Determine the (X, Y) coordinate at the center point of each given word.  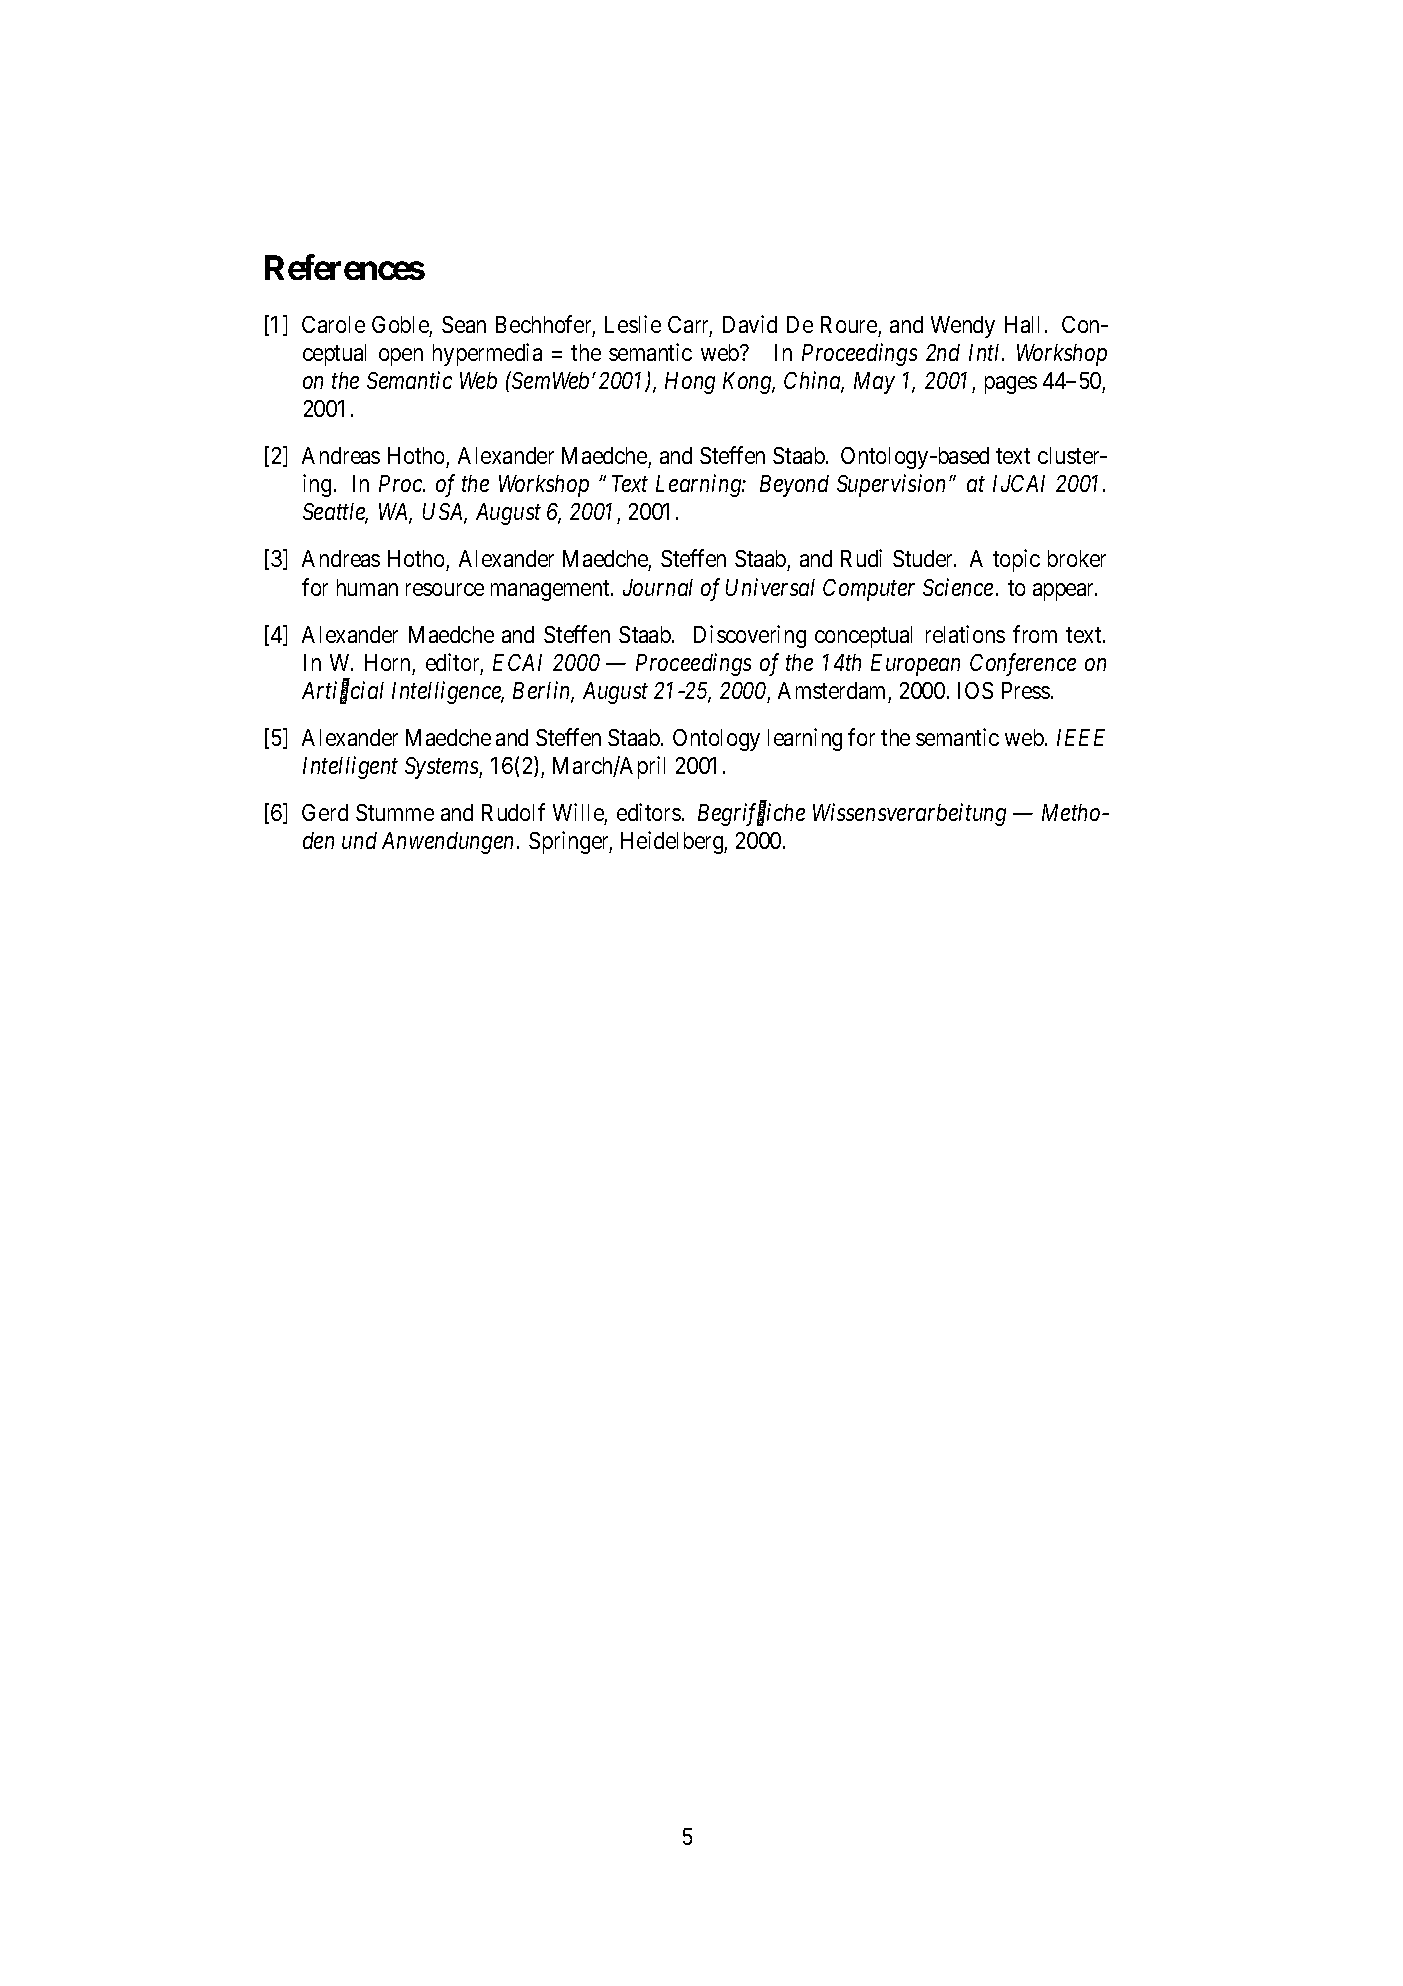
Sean (464, 324)
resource (445, 589)
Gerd (325, 812)
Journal (658, 587)
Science (958, 587)
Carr (690, 326)
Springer (570, 842)
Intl (986, 352)
